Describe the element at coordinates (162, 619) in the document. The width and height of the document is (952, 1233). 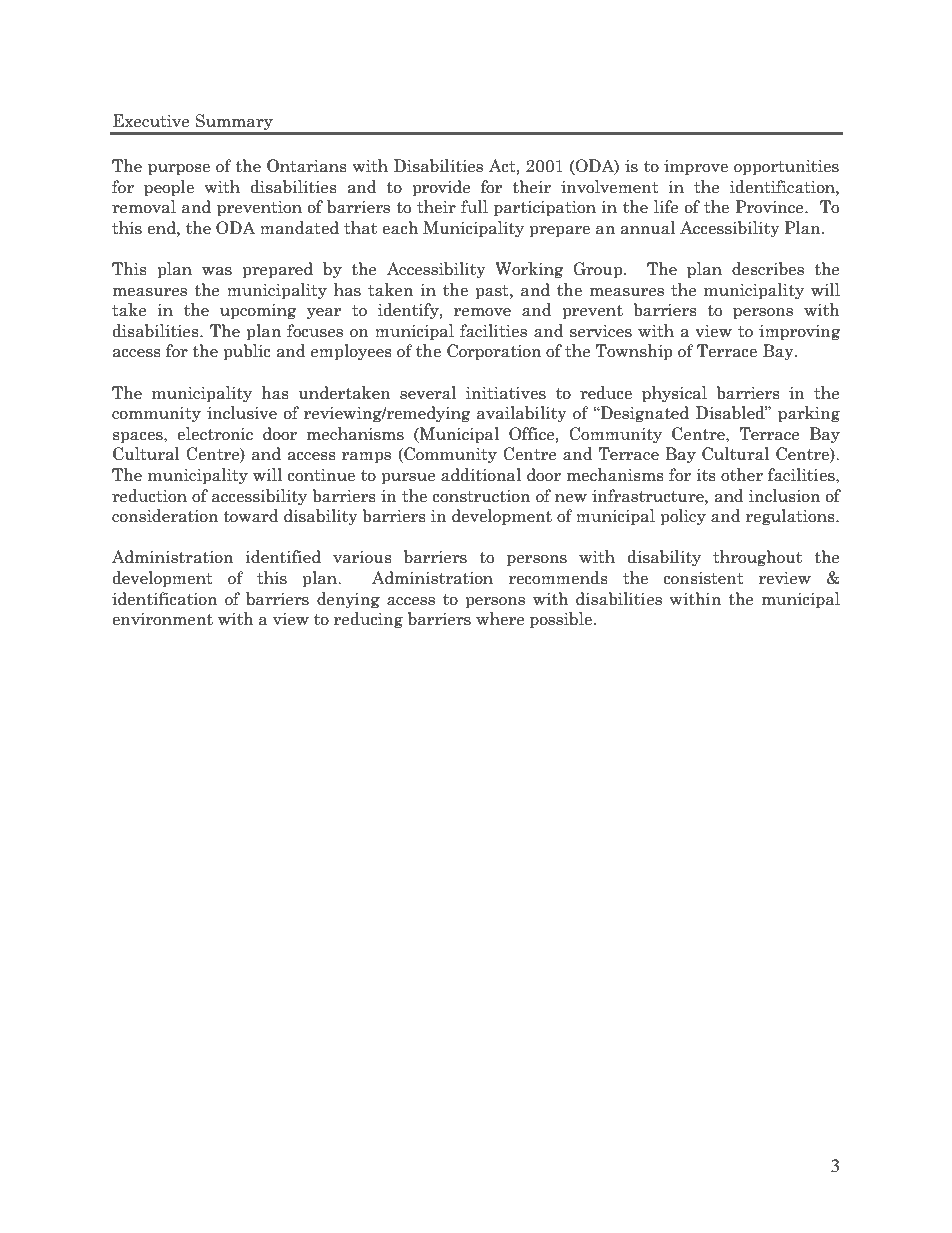
I see `environment` at that location.
